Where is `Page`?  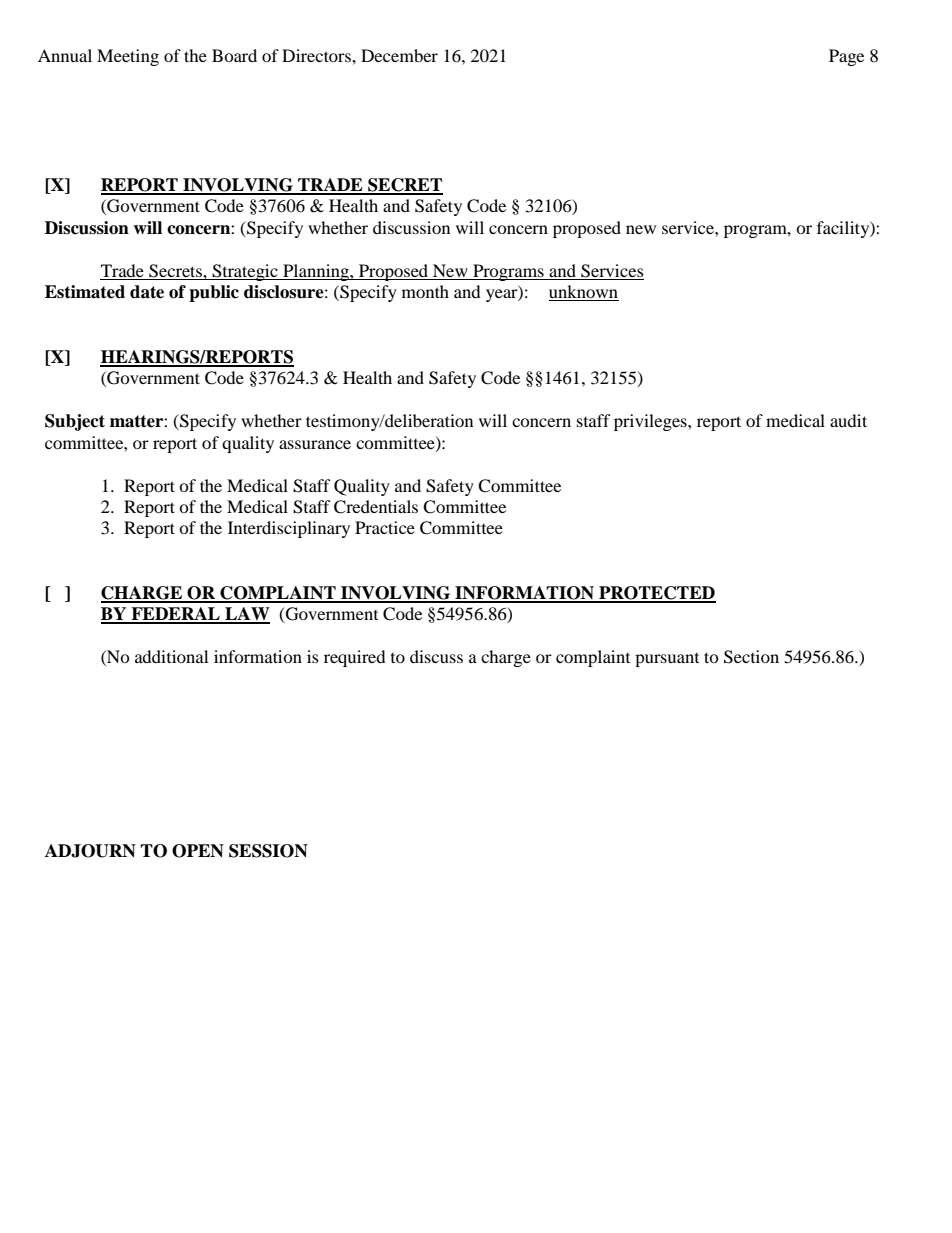 Page is located at coordinates (846, 57).
